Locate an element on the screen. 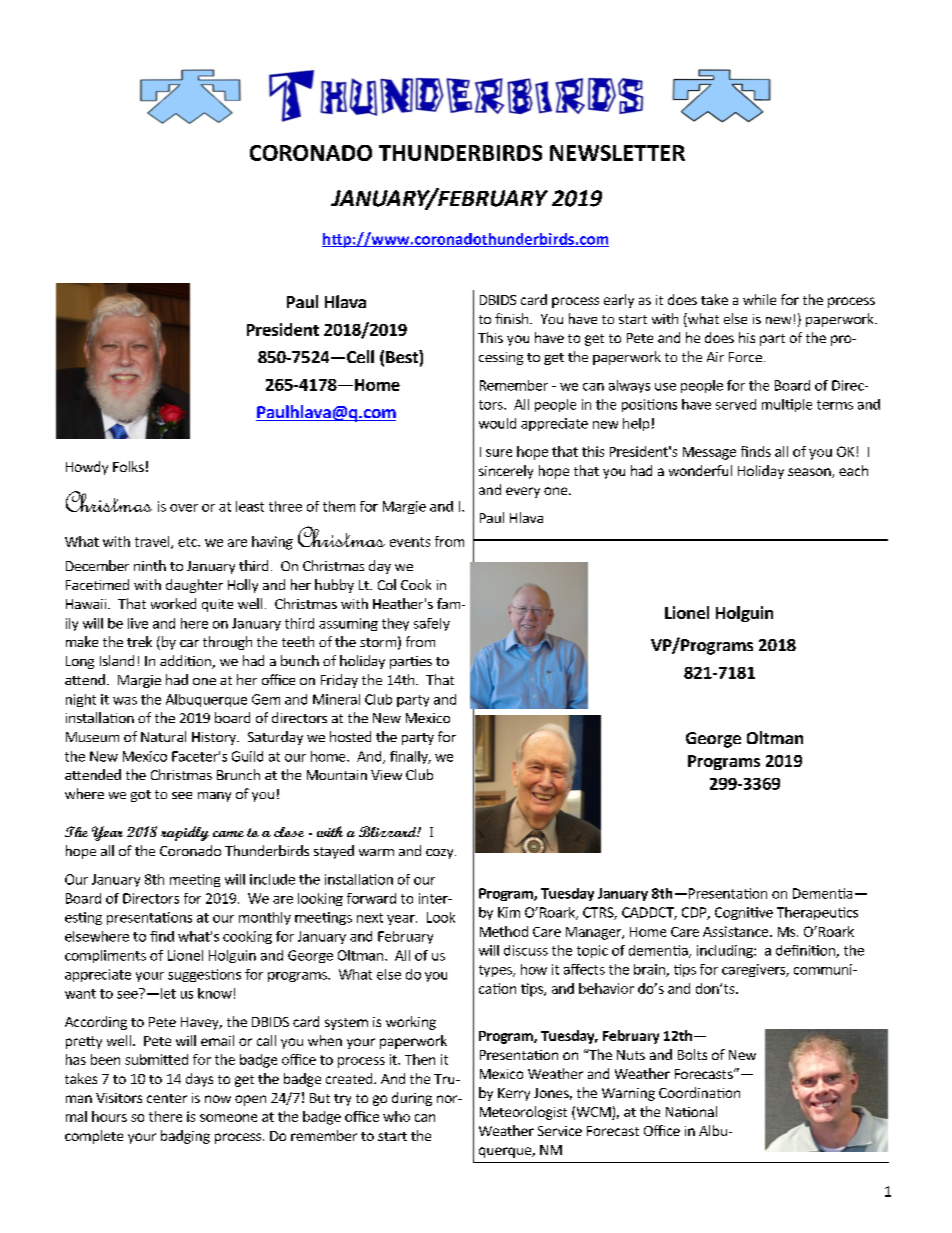 The image size is (952, 1233). center is located at coordinates (167, 1098).
